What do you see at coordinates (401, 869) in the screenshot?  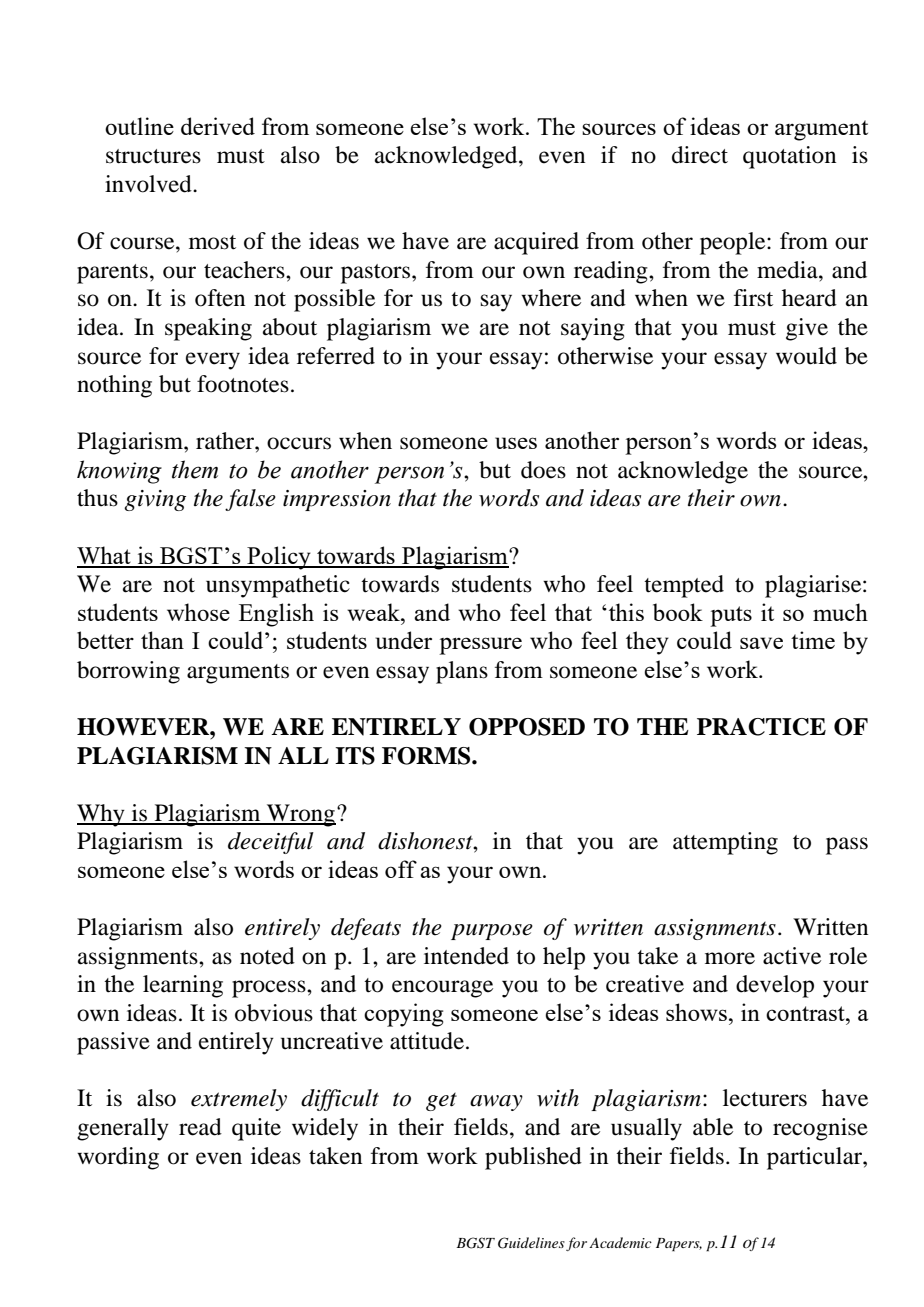 I see `off` at bounding box center [401, 869].
